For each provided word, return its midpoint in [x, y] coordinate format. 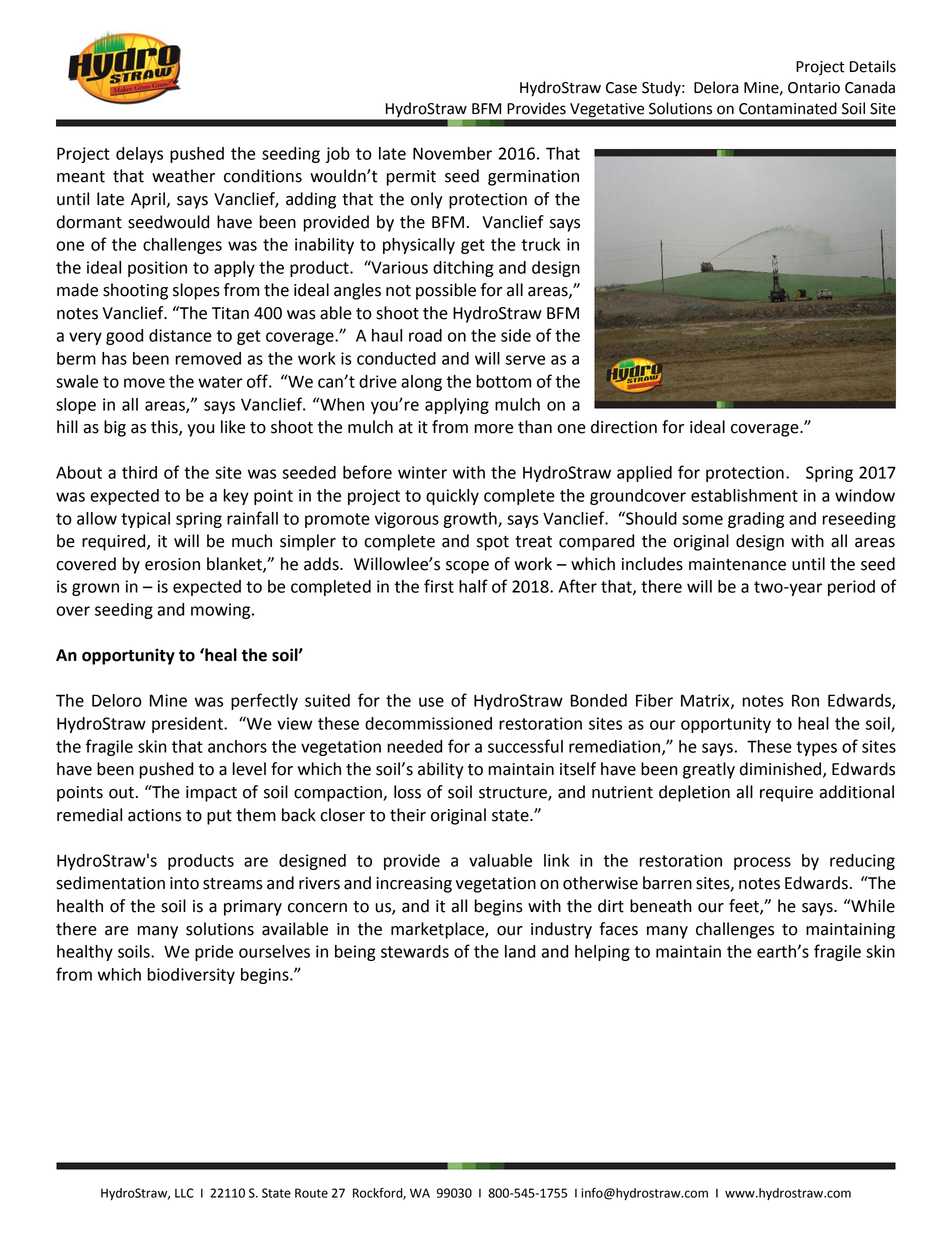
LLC [184, 1193]
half [473, 586]
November [452, 153]
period [851, 588]
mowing [222, 611]
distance [180, 335]
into [184, 883]
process [762, 863]
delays [139, 155]
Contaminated [788, 108]
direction [624, 427]
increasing [414, 885]
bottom [503, 381]
